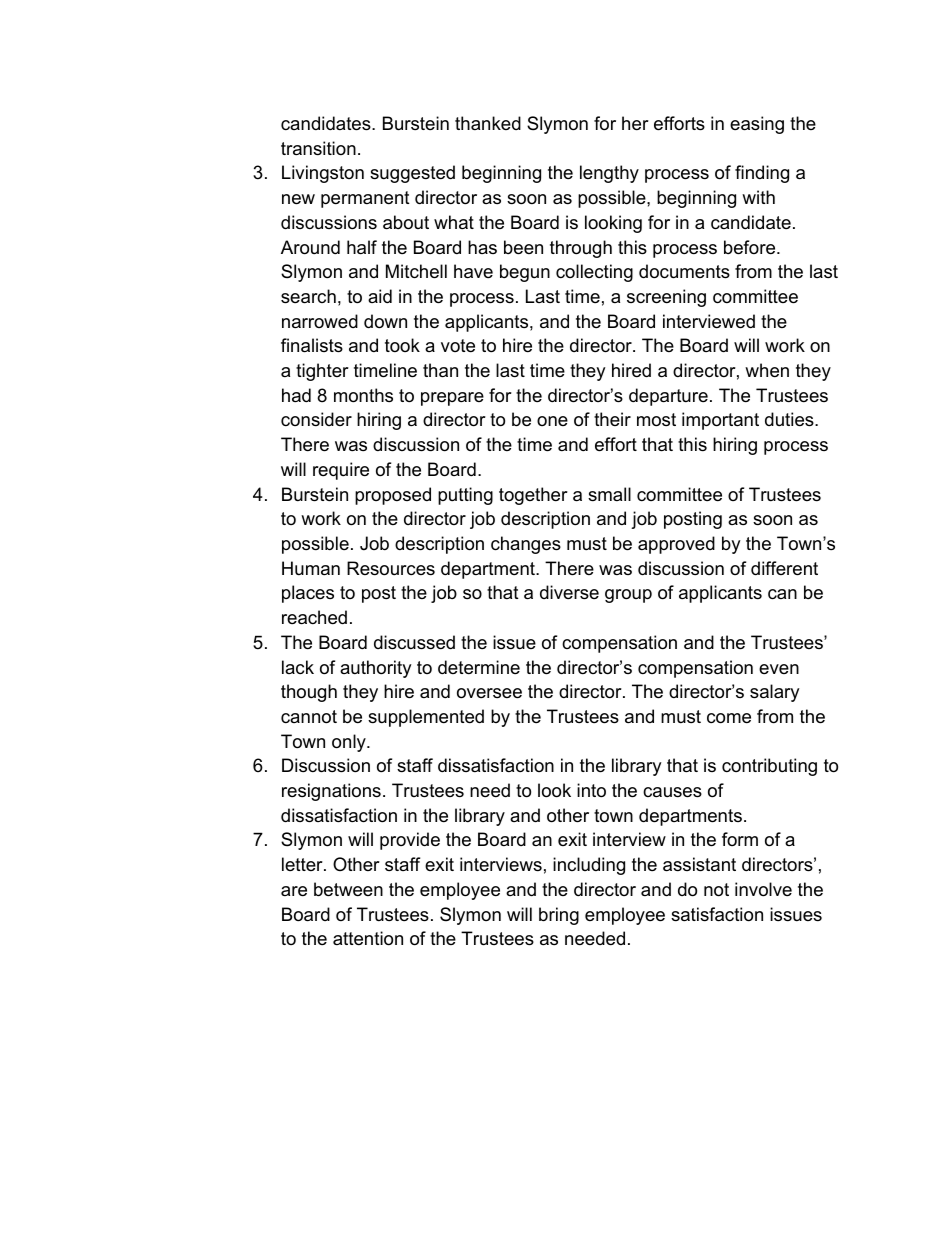 The width and height of the screenshot is (952, 1233). Describe the element at coordinates (391, 568) in the screenshot. I see `Resources` at that location.
